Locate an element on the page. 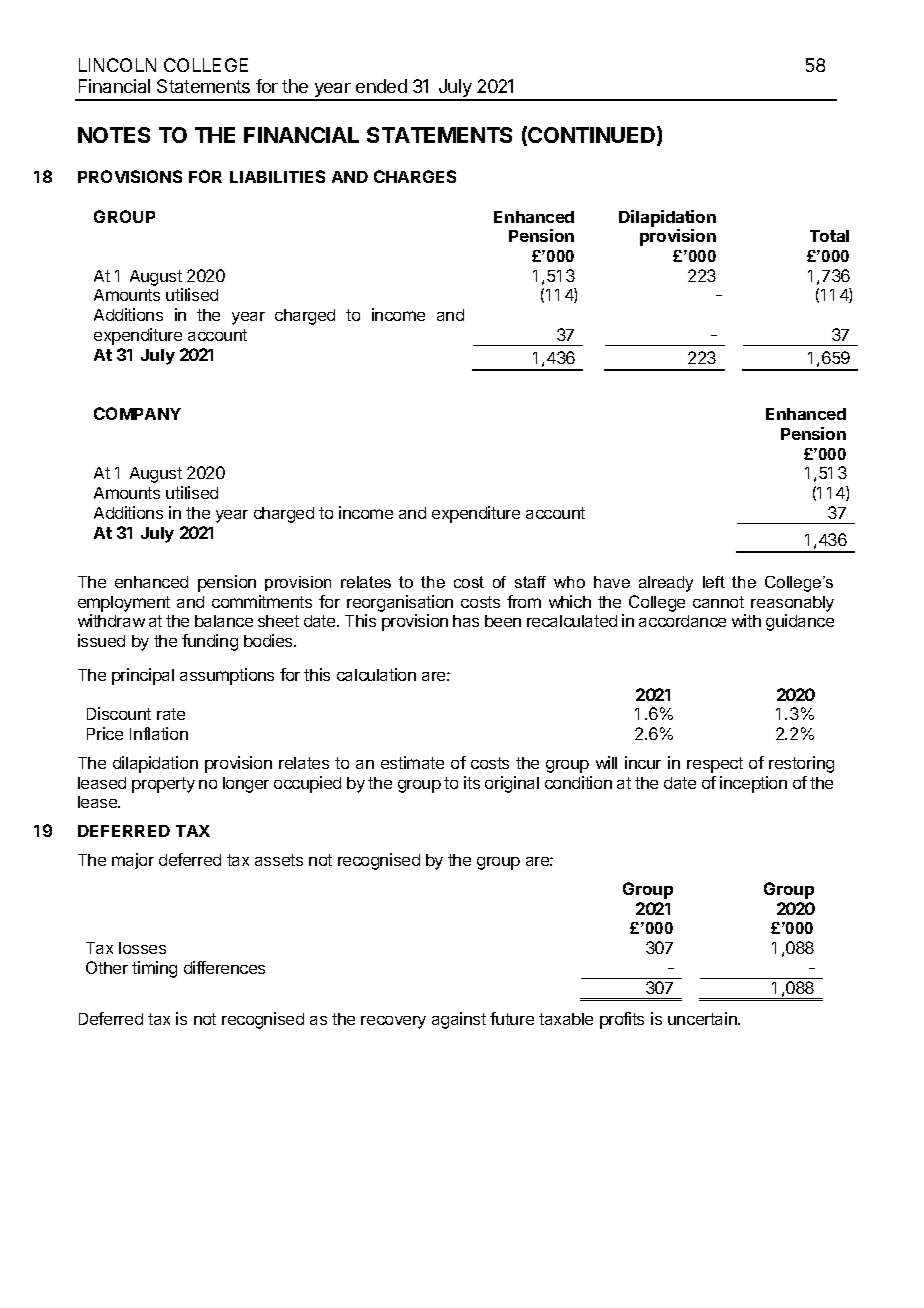 This document has width=924, height=1308. COMPANY is located at coordinates (137, 413).
